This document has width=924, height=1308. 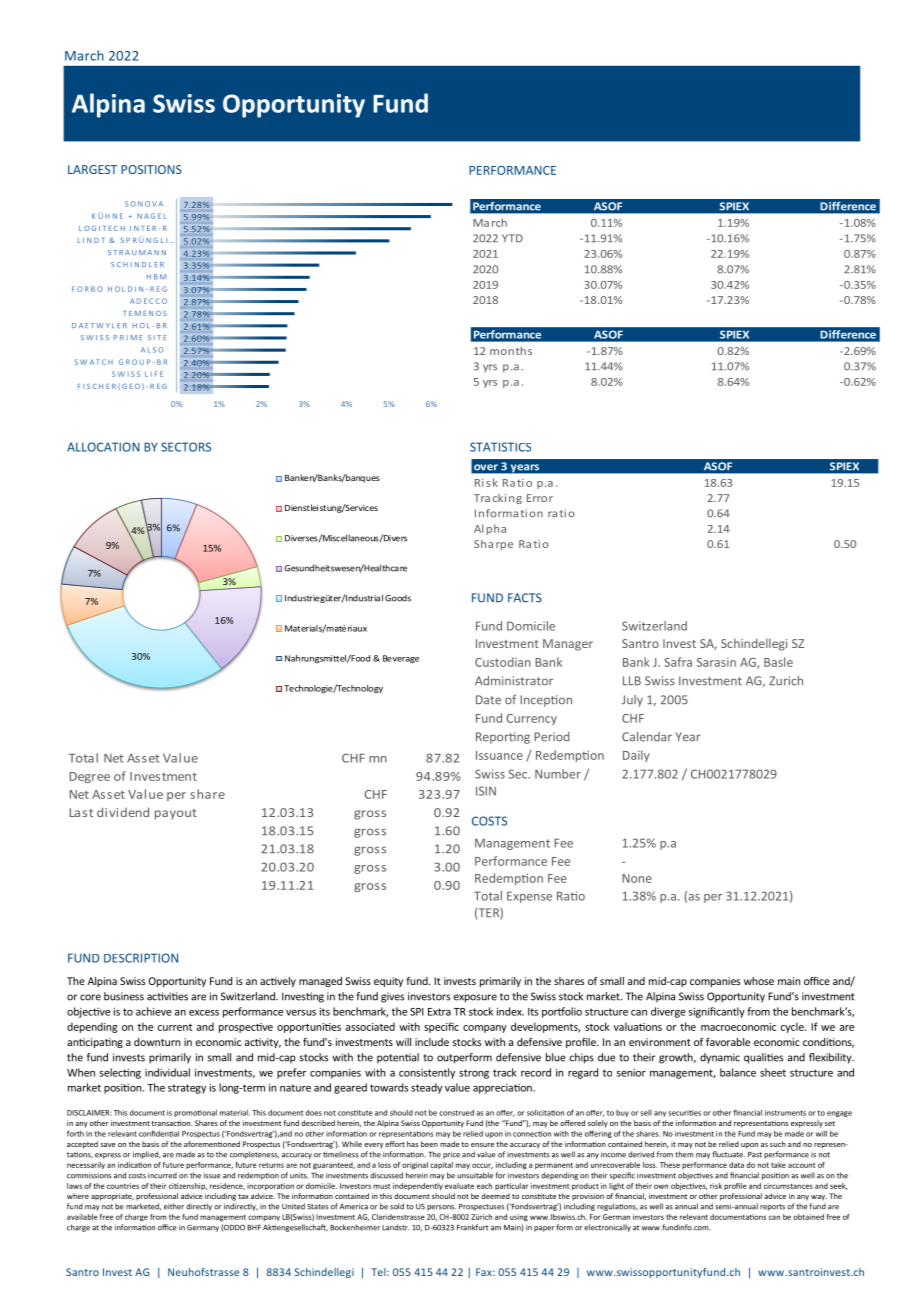 What do you see at coordinates (141, 958) in the document?
I see `DESCRIPTION` at bounding box center [141, 958].
